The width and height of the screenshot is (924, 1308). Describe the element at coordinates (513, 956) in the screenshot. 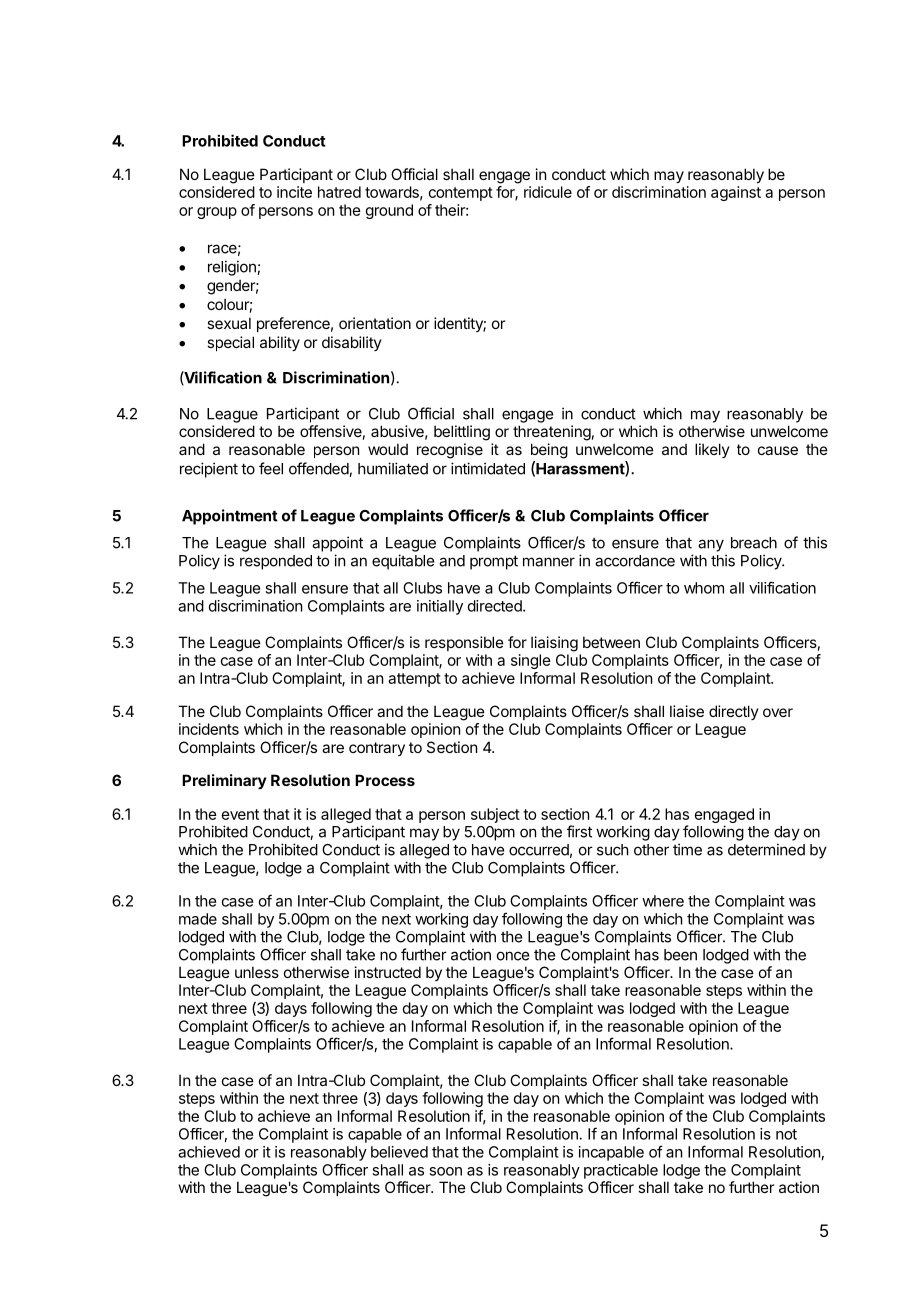

I see `once` at that location.
